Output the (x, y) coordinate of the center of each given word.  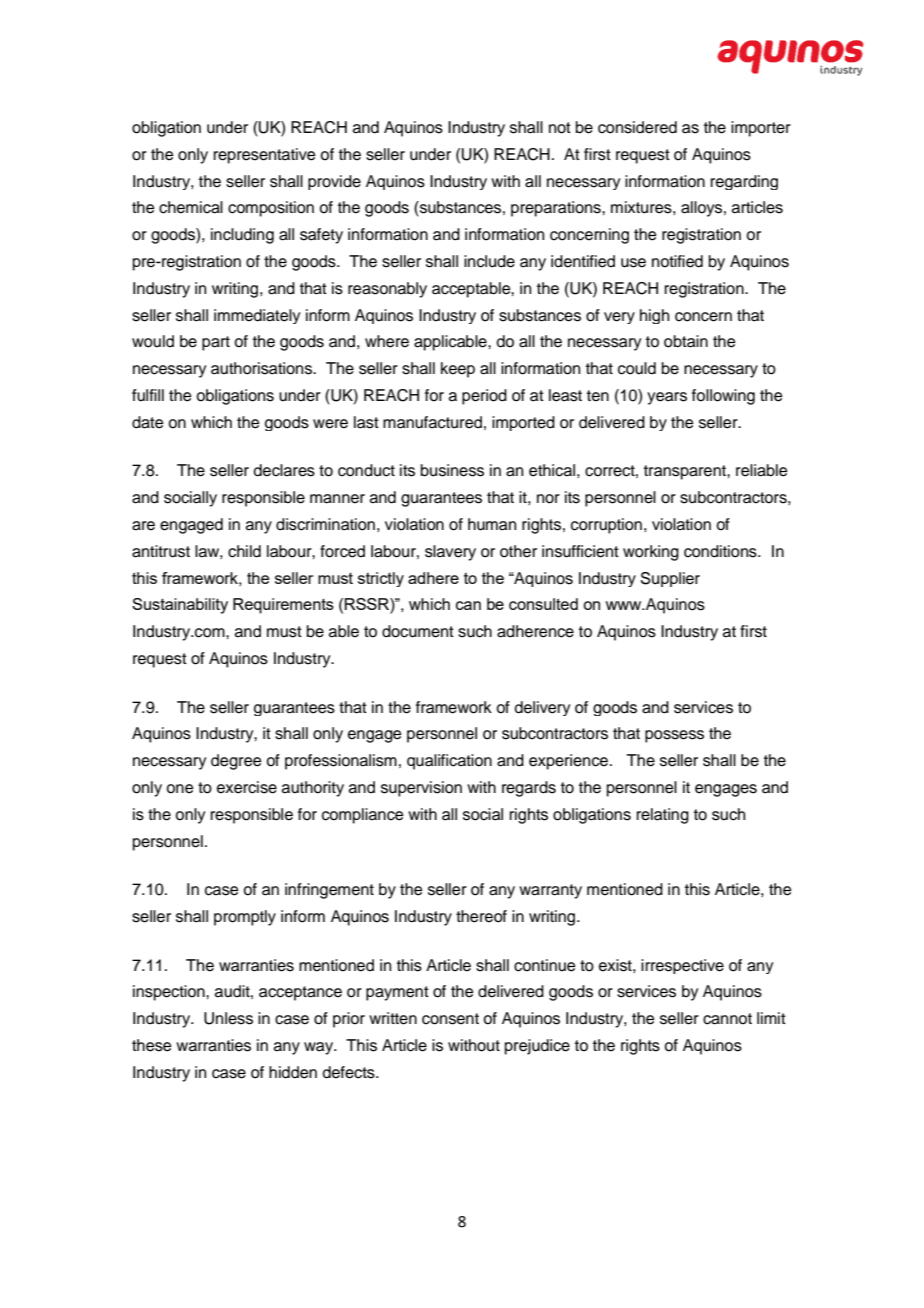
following (723, 397)
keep (458, 370)
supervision (421, 789)
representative (265, 156)
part (216, 343)
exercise (247, 787)
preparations (557, 209)
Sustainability (180, 606)
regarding (744, 182)
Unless (228, 1018)
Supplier (670, 579)
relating (663, 816)
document (418, 631)
